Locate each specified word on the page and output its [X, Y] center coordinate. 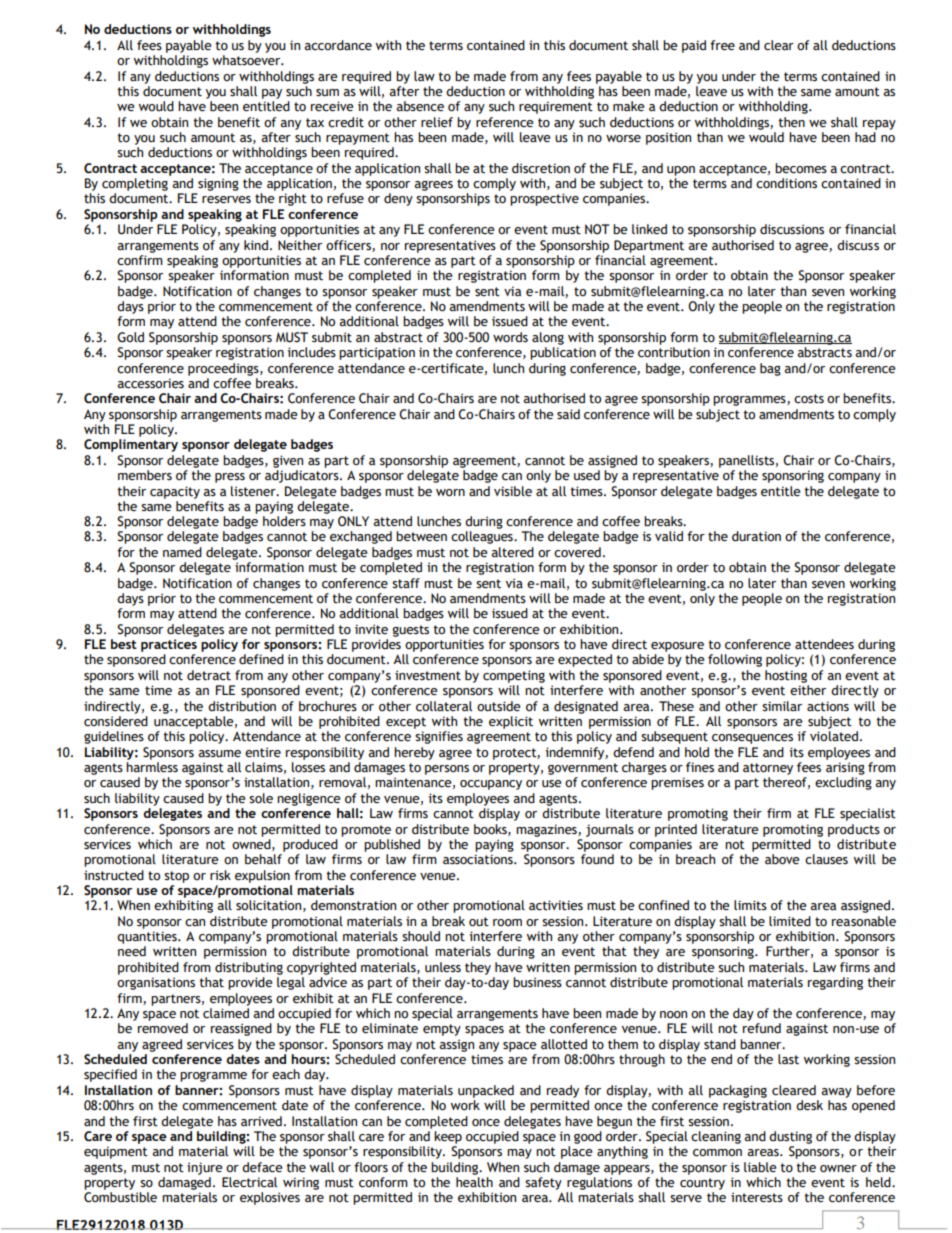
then [791, 122]
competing [514, 676]
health [474, 1182]
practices [169, 645]
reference [505, 122]
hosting [786, 676]
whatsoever [247, 60]
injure [205, 1168]
